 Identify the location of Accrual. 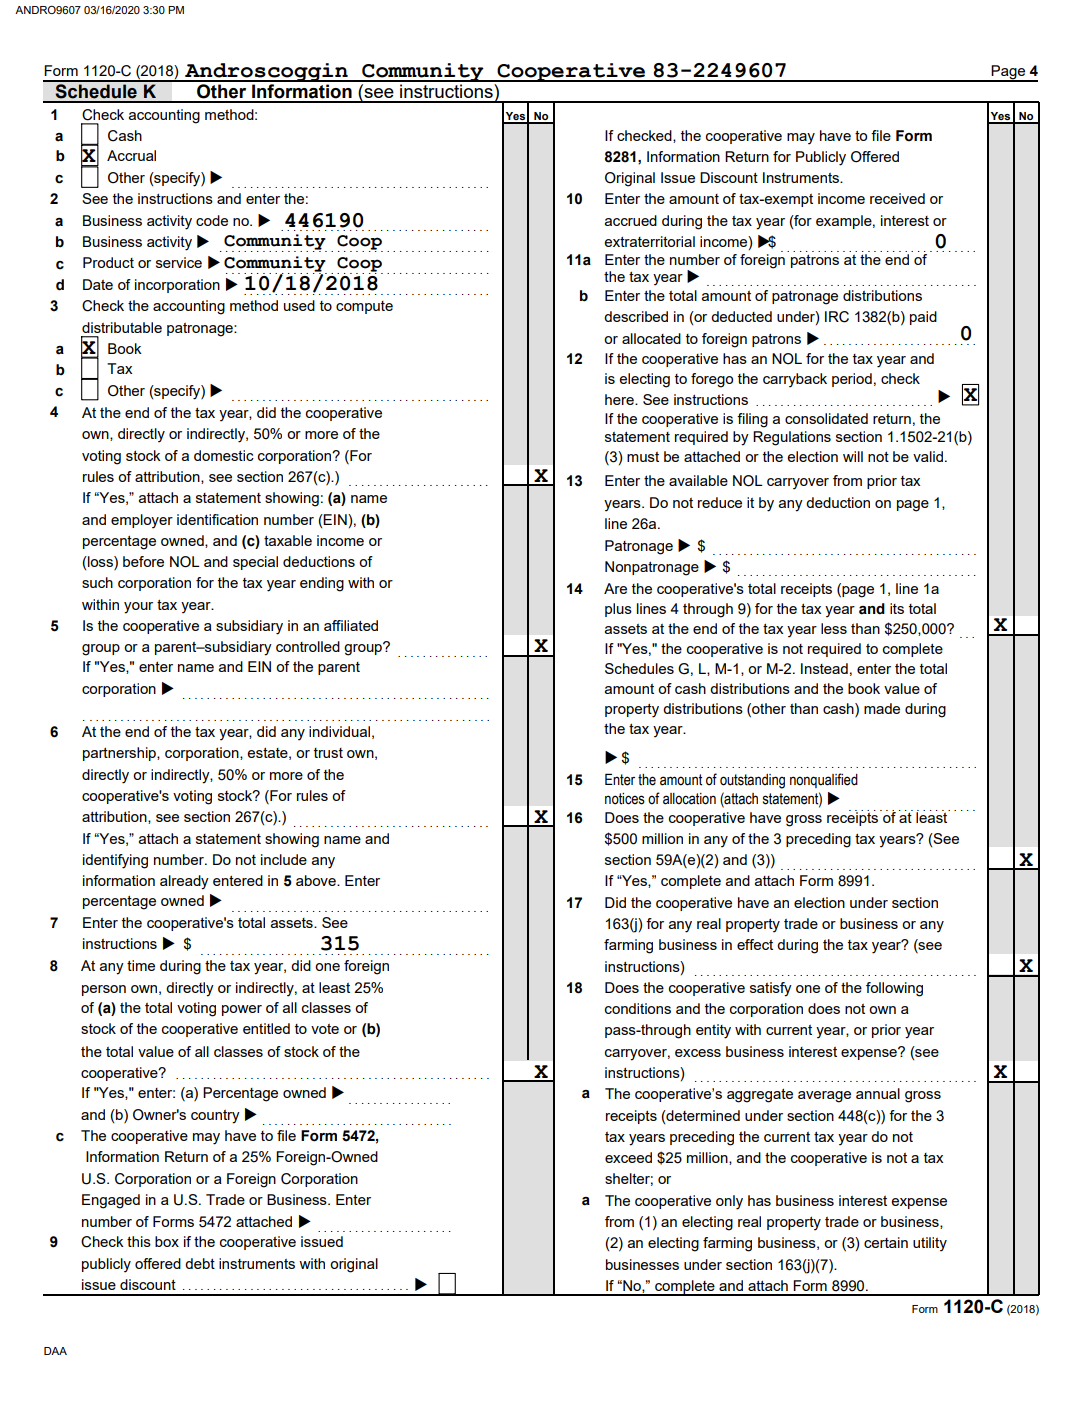
(131, 155).
